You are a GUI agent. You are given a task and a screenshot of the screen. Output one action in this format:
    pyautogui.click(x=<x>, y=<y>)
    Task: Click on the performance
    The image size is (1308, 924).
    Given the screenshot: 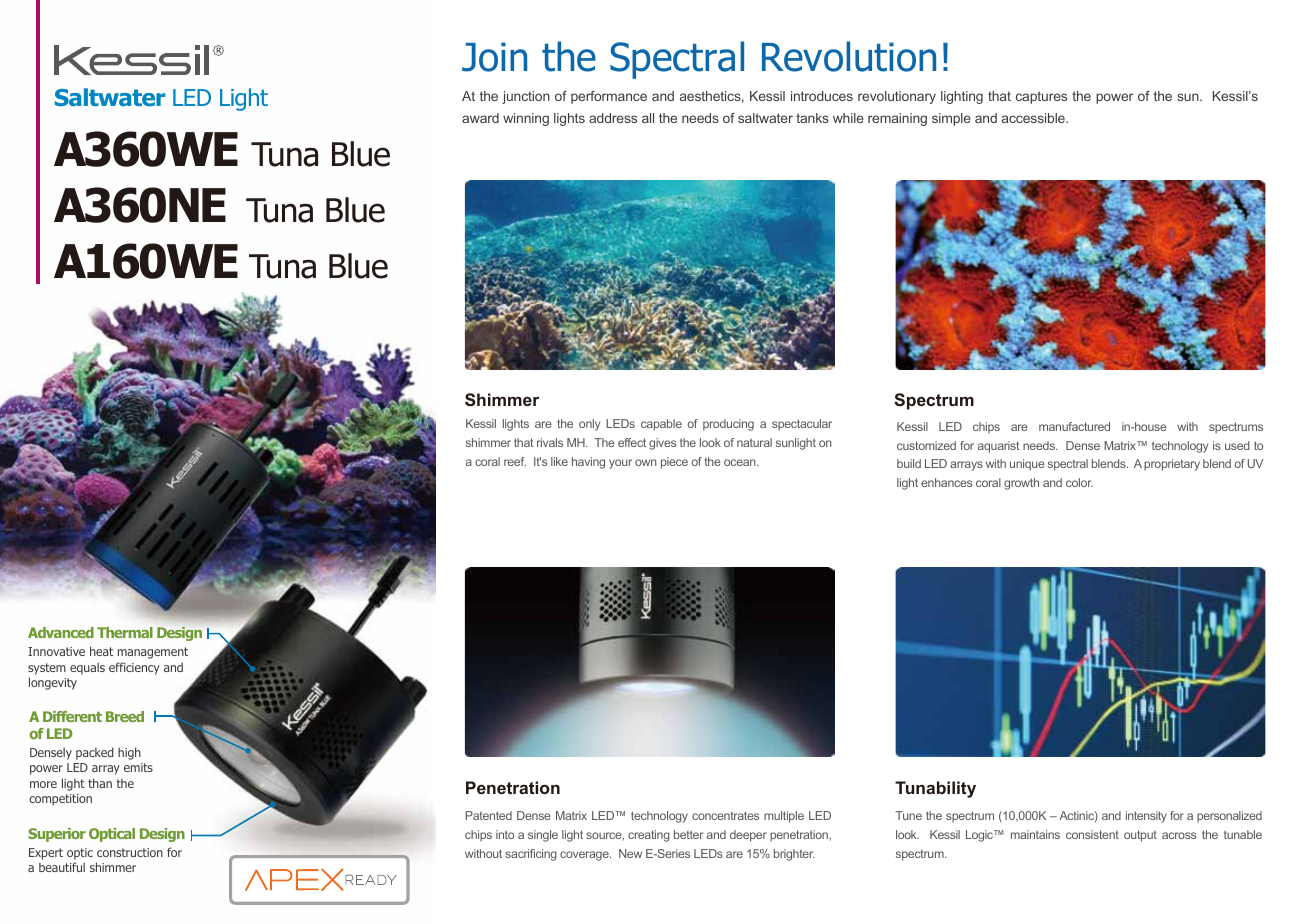 What is the action you would take?
    pyautogui.click(x=609, y=97)
